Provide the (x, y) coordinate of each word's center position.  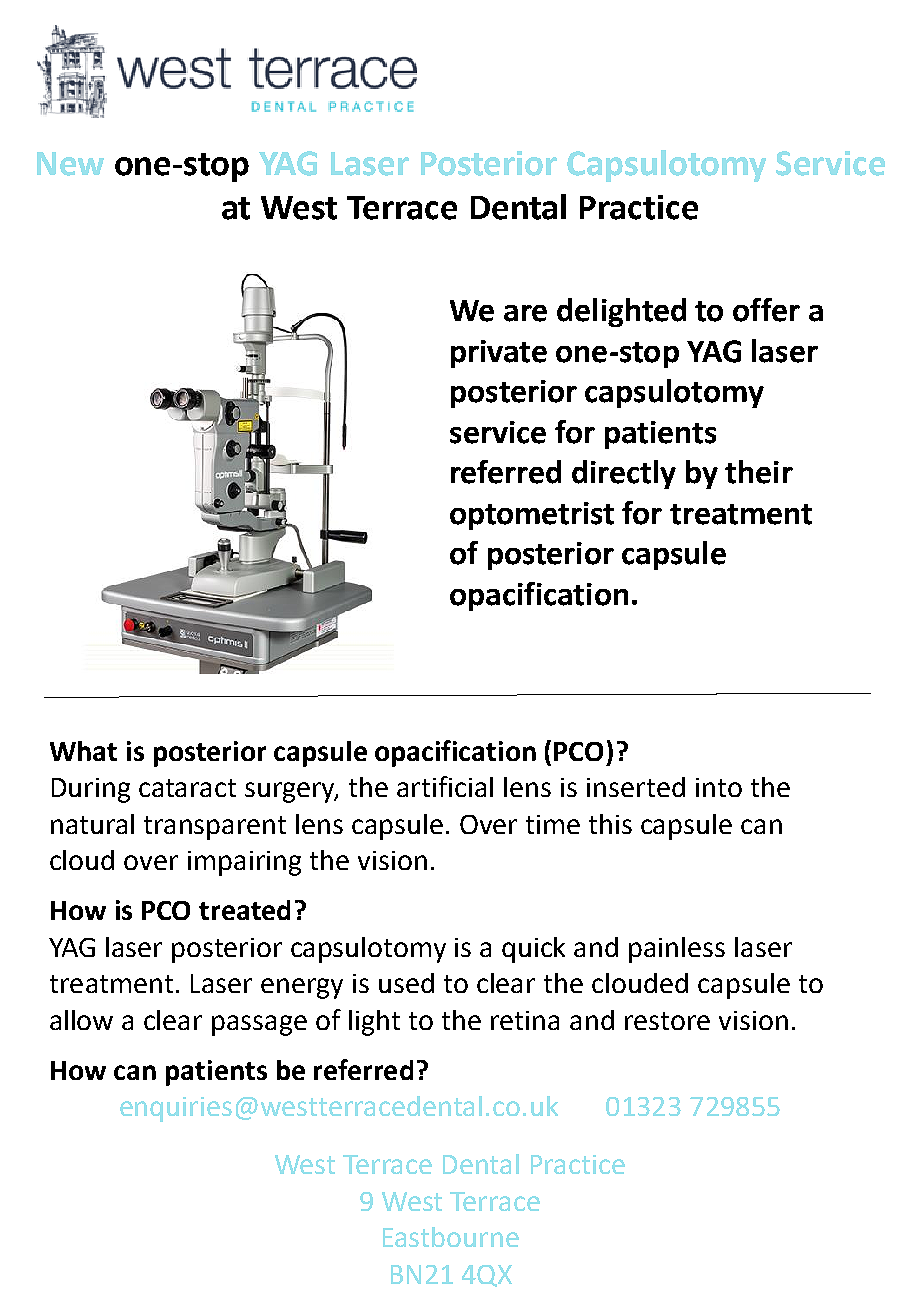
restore (667, 1021)
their (759, 472)
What (83, 751)
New (70, 164)
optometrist (532, 516)
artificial (445, 786)
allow (81, 1020)
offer (766, 310)
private (499, 354)
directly (624, 474)
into (719, 787)
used (406, 983)
